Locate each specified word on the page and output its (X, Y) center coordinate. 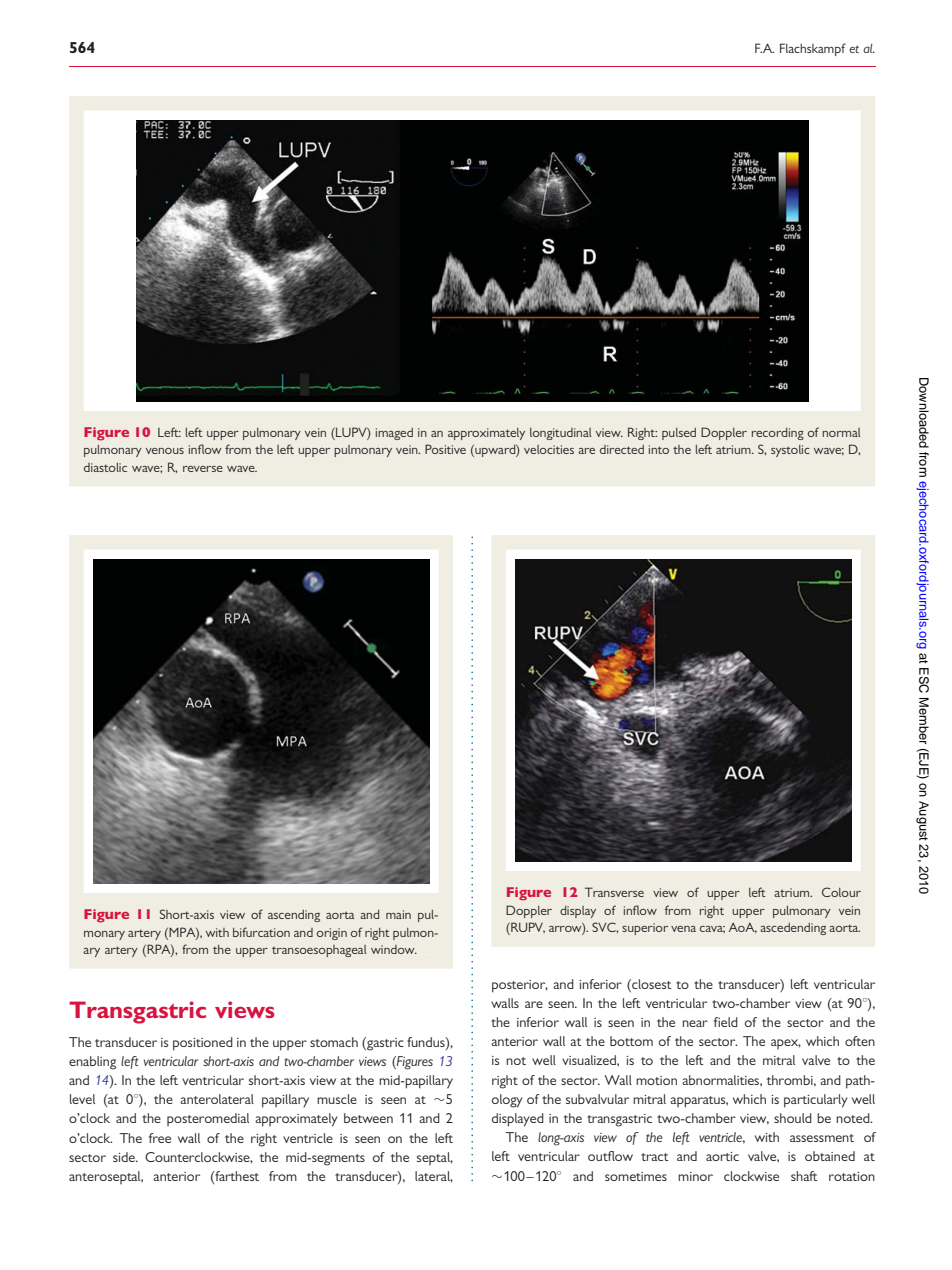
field (726, 1022)
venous (165, 451)
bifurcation (261, 932)
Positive (445, 449)
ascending (294, 916)
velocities (549, 449)
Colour (841, 892)
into (659, 449)
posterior (520, 986)
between (368, 1118)
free (160, 1138)
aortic (722, 1156)
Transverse (614, 892)
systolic (790, 451)
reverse (203, 469)
